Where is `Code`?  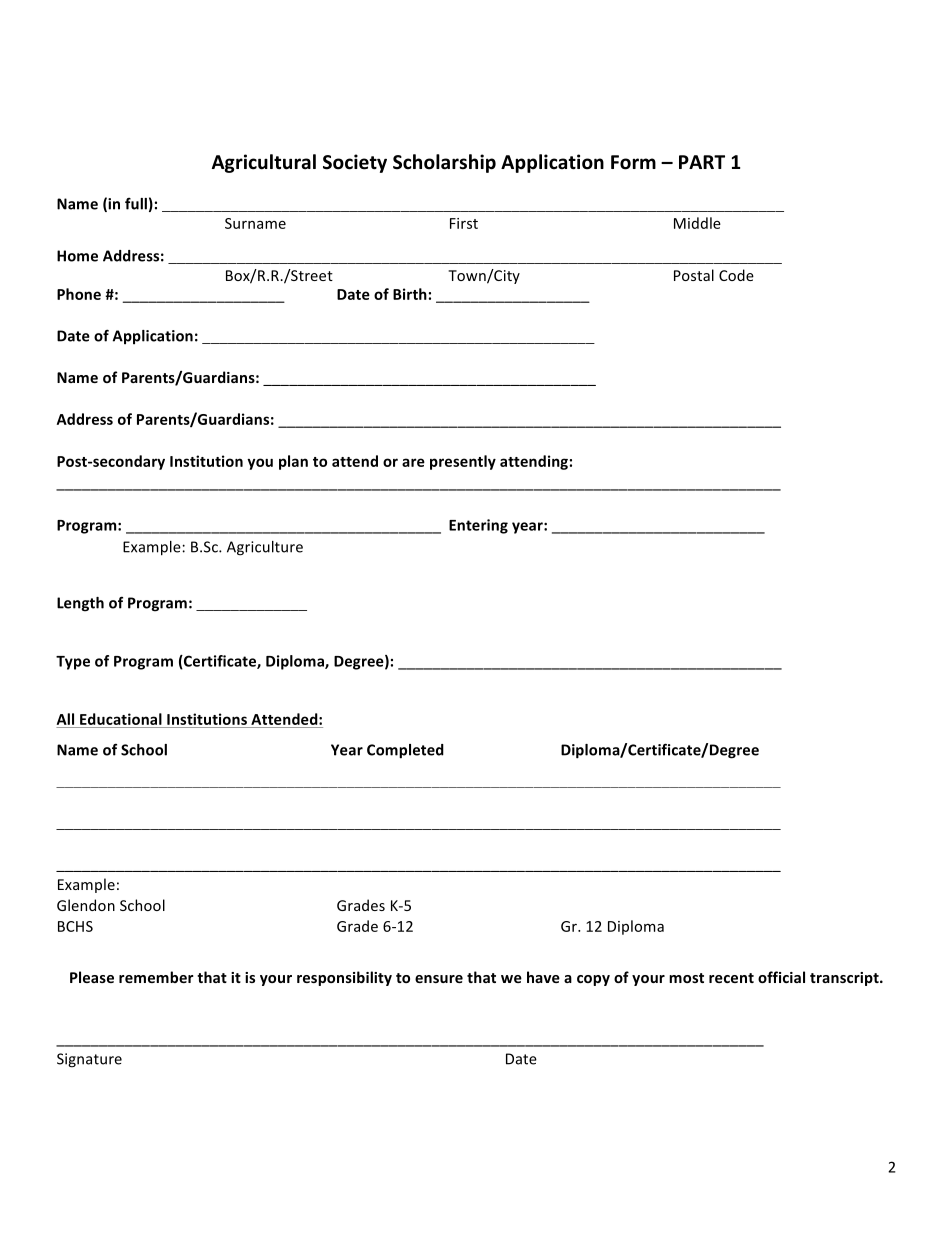 Code is located at coordinates (736, 275).
